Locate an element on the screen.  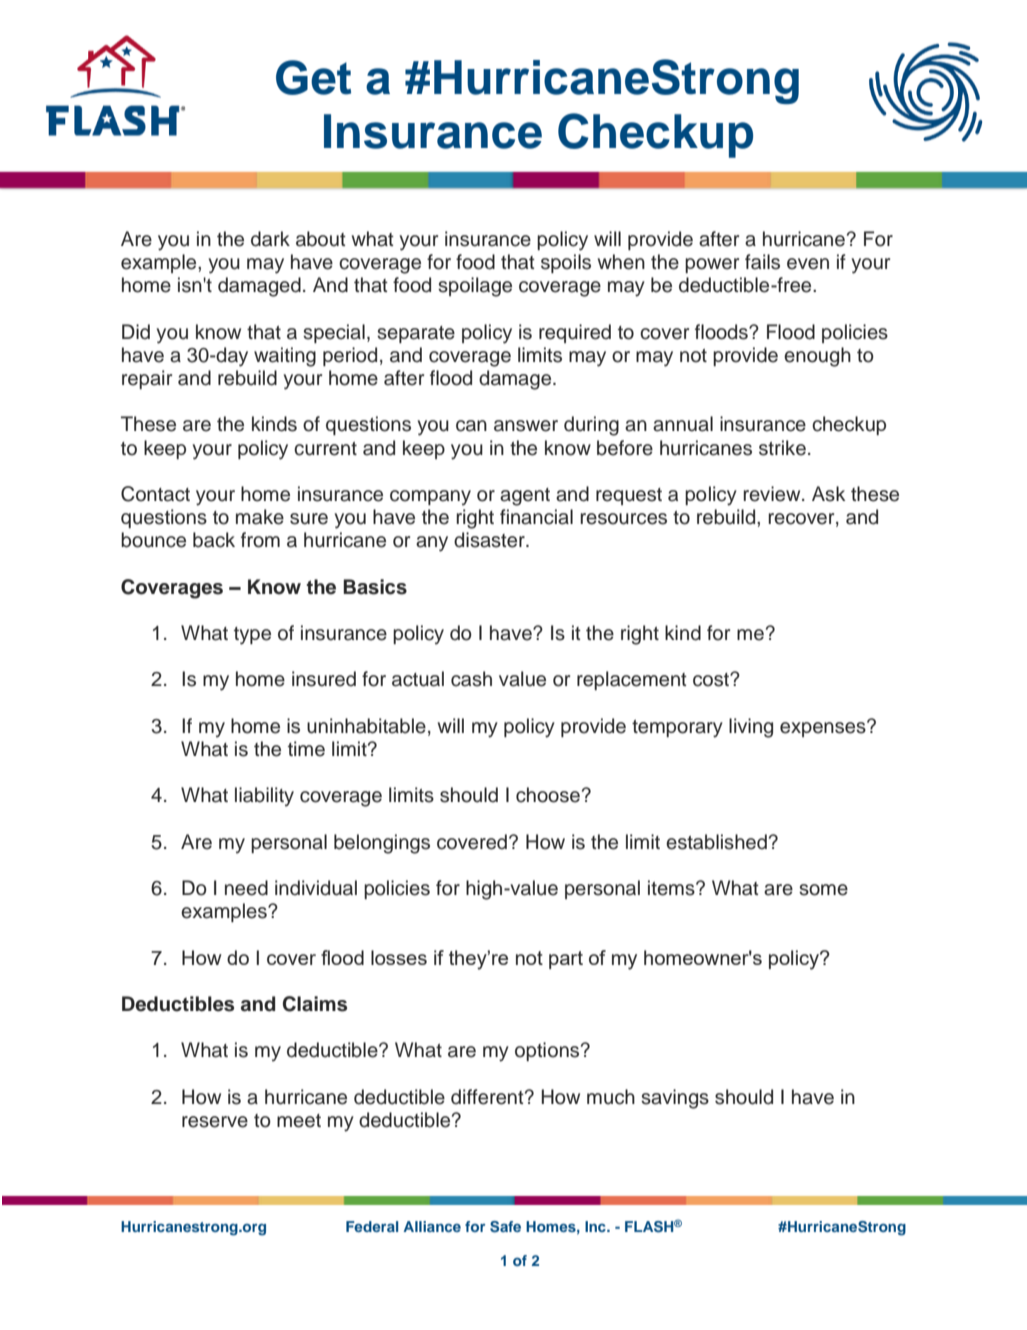
cash is located at coordinates (471, 679).
